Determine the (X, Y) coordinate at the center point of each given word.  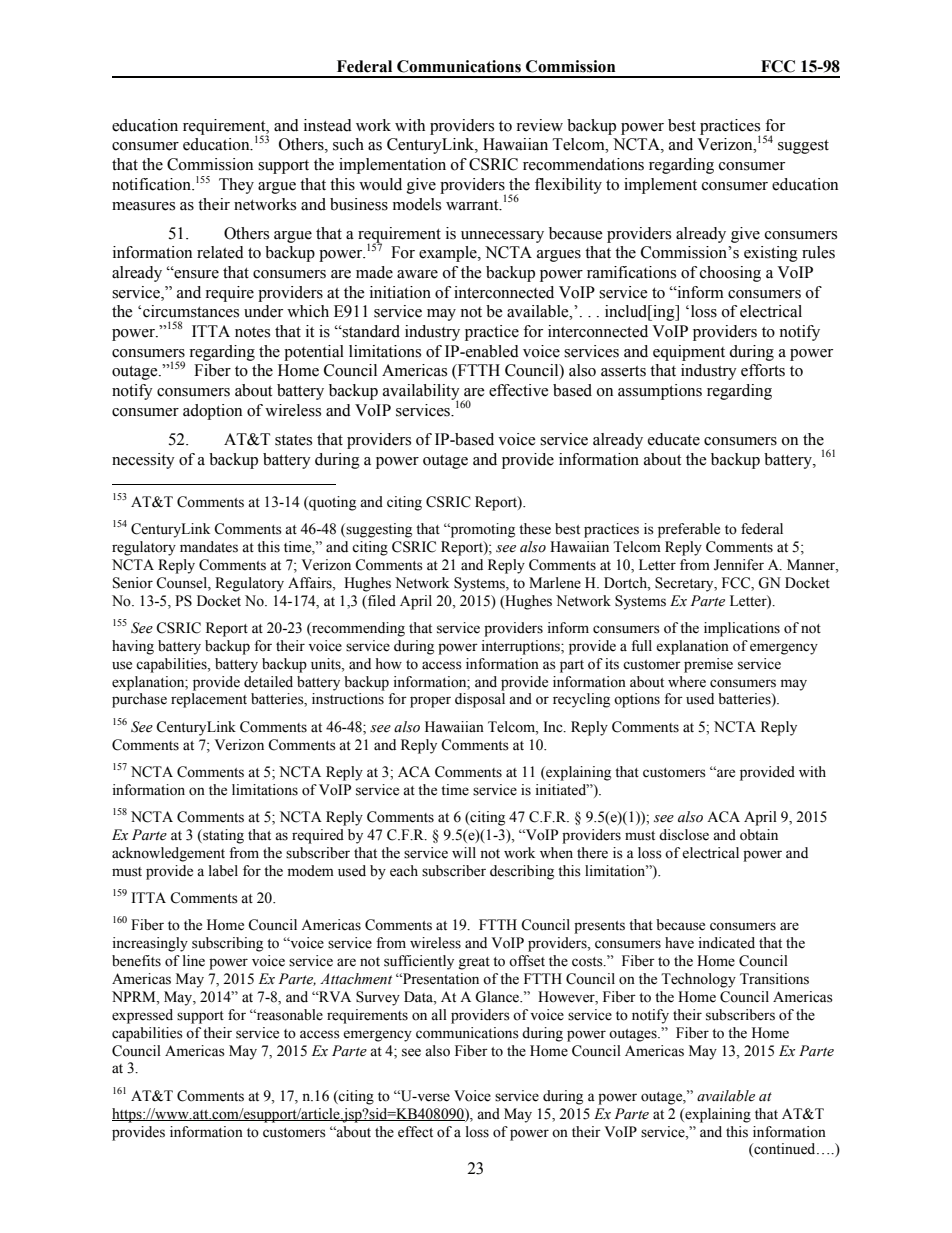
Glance (498, 997)
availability (421, 393)
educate (674, 439)
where (687, 682)
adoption (212, 412)
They (236, 186)
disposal (480, 700)
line (194, 961)
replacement (209, 700)
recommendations (583, 164)
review (539, 125)
